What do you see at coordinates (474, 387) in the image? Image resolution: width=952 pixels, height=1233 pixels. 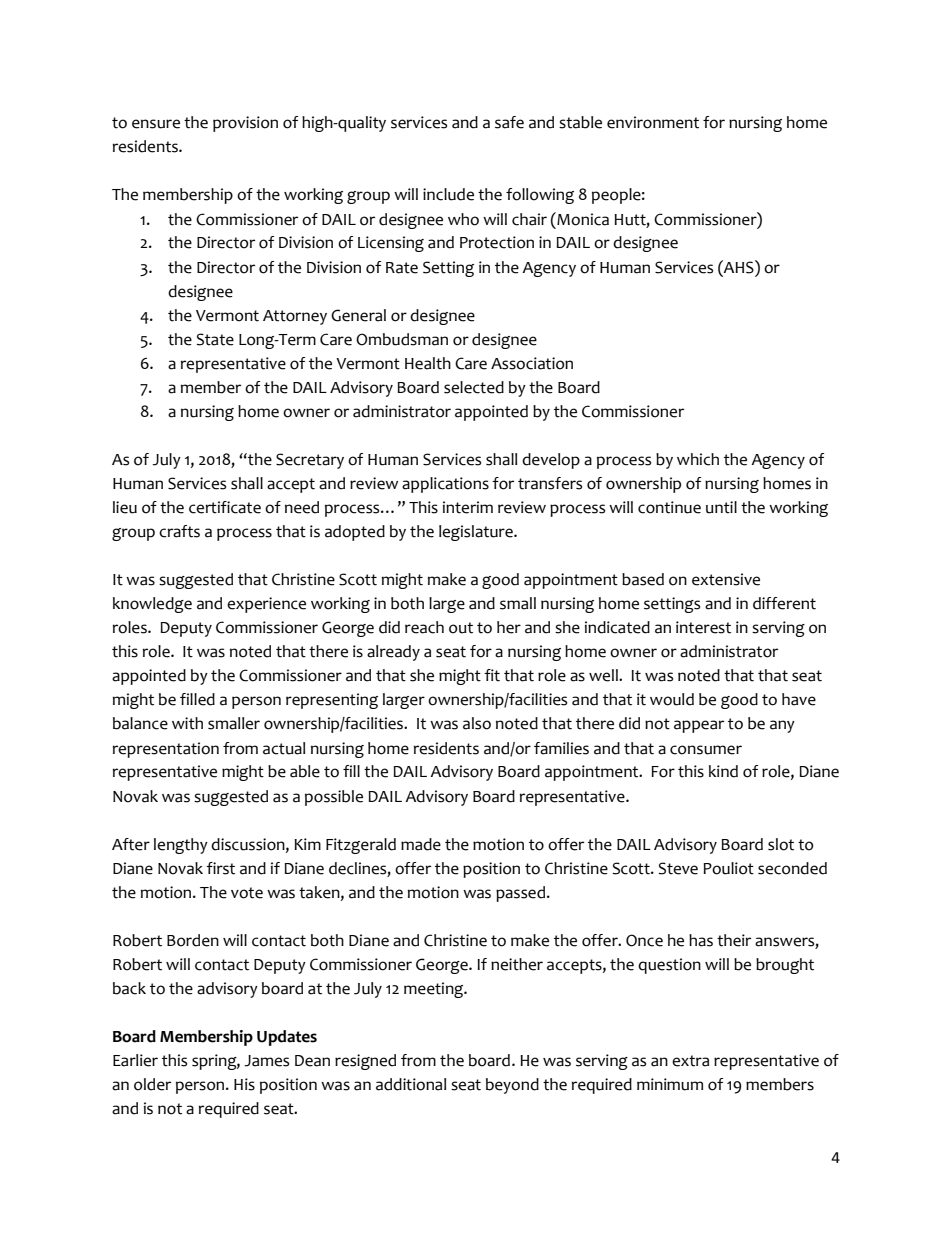 I see `selected` at bounding box center [474, 387].
